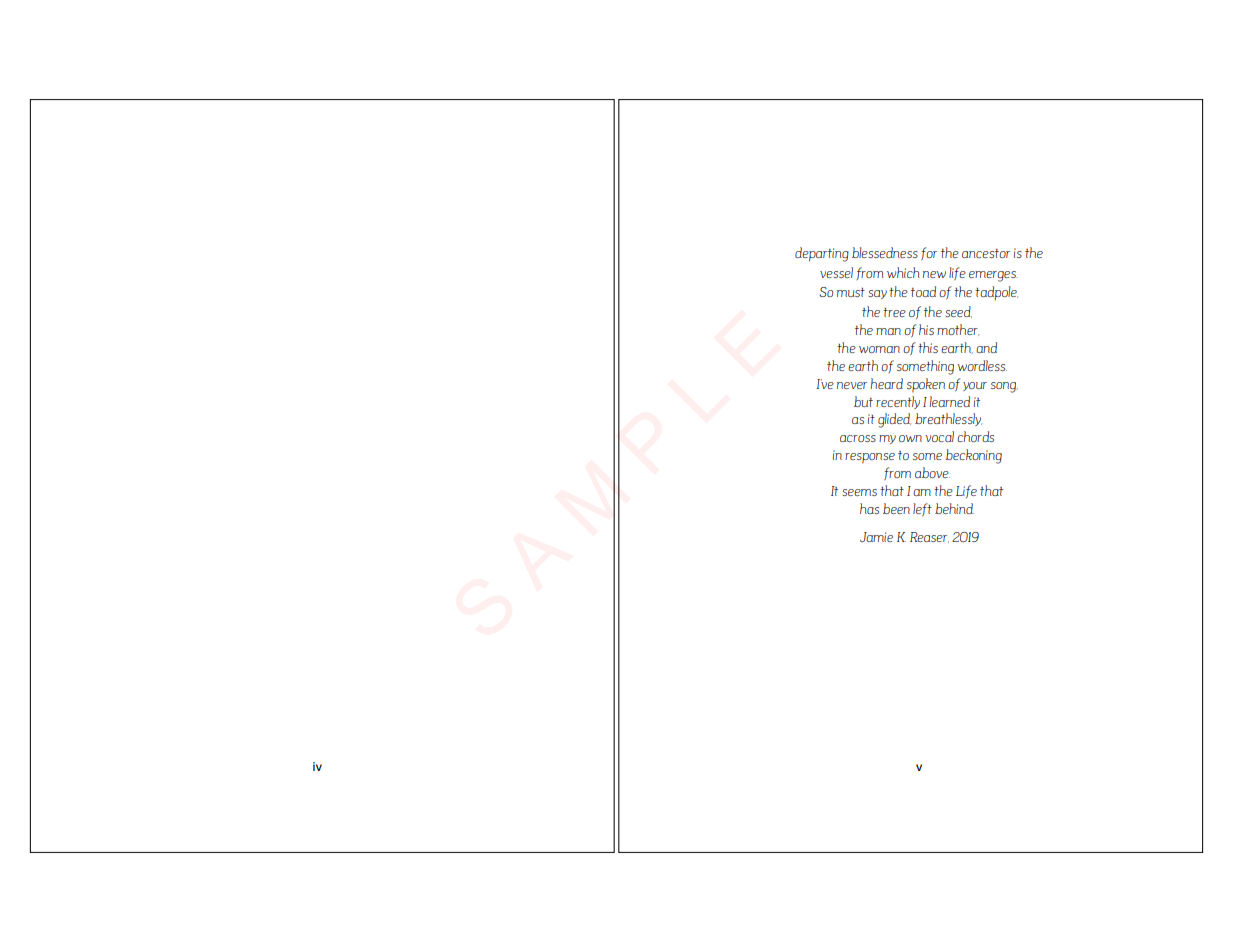  Describe the element at coordinates (836, 272) in the image. I see `vessel` at that location.
